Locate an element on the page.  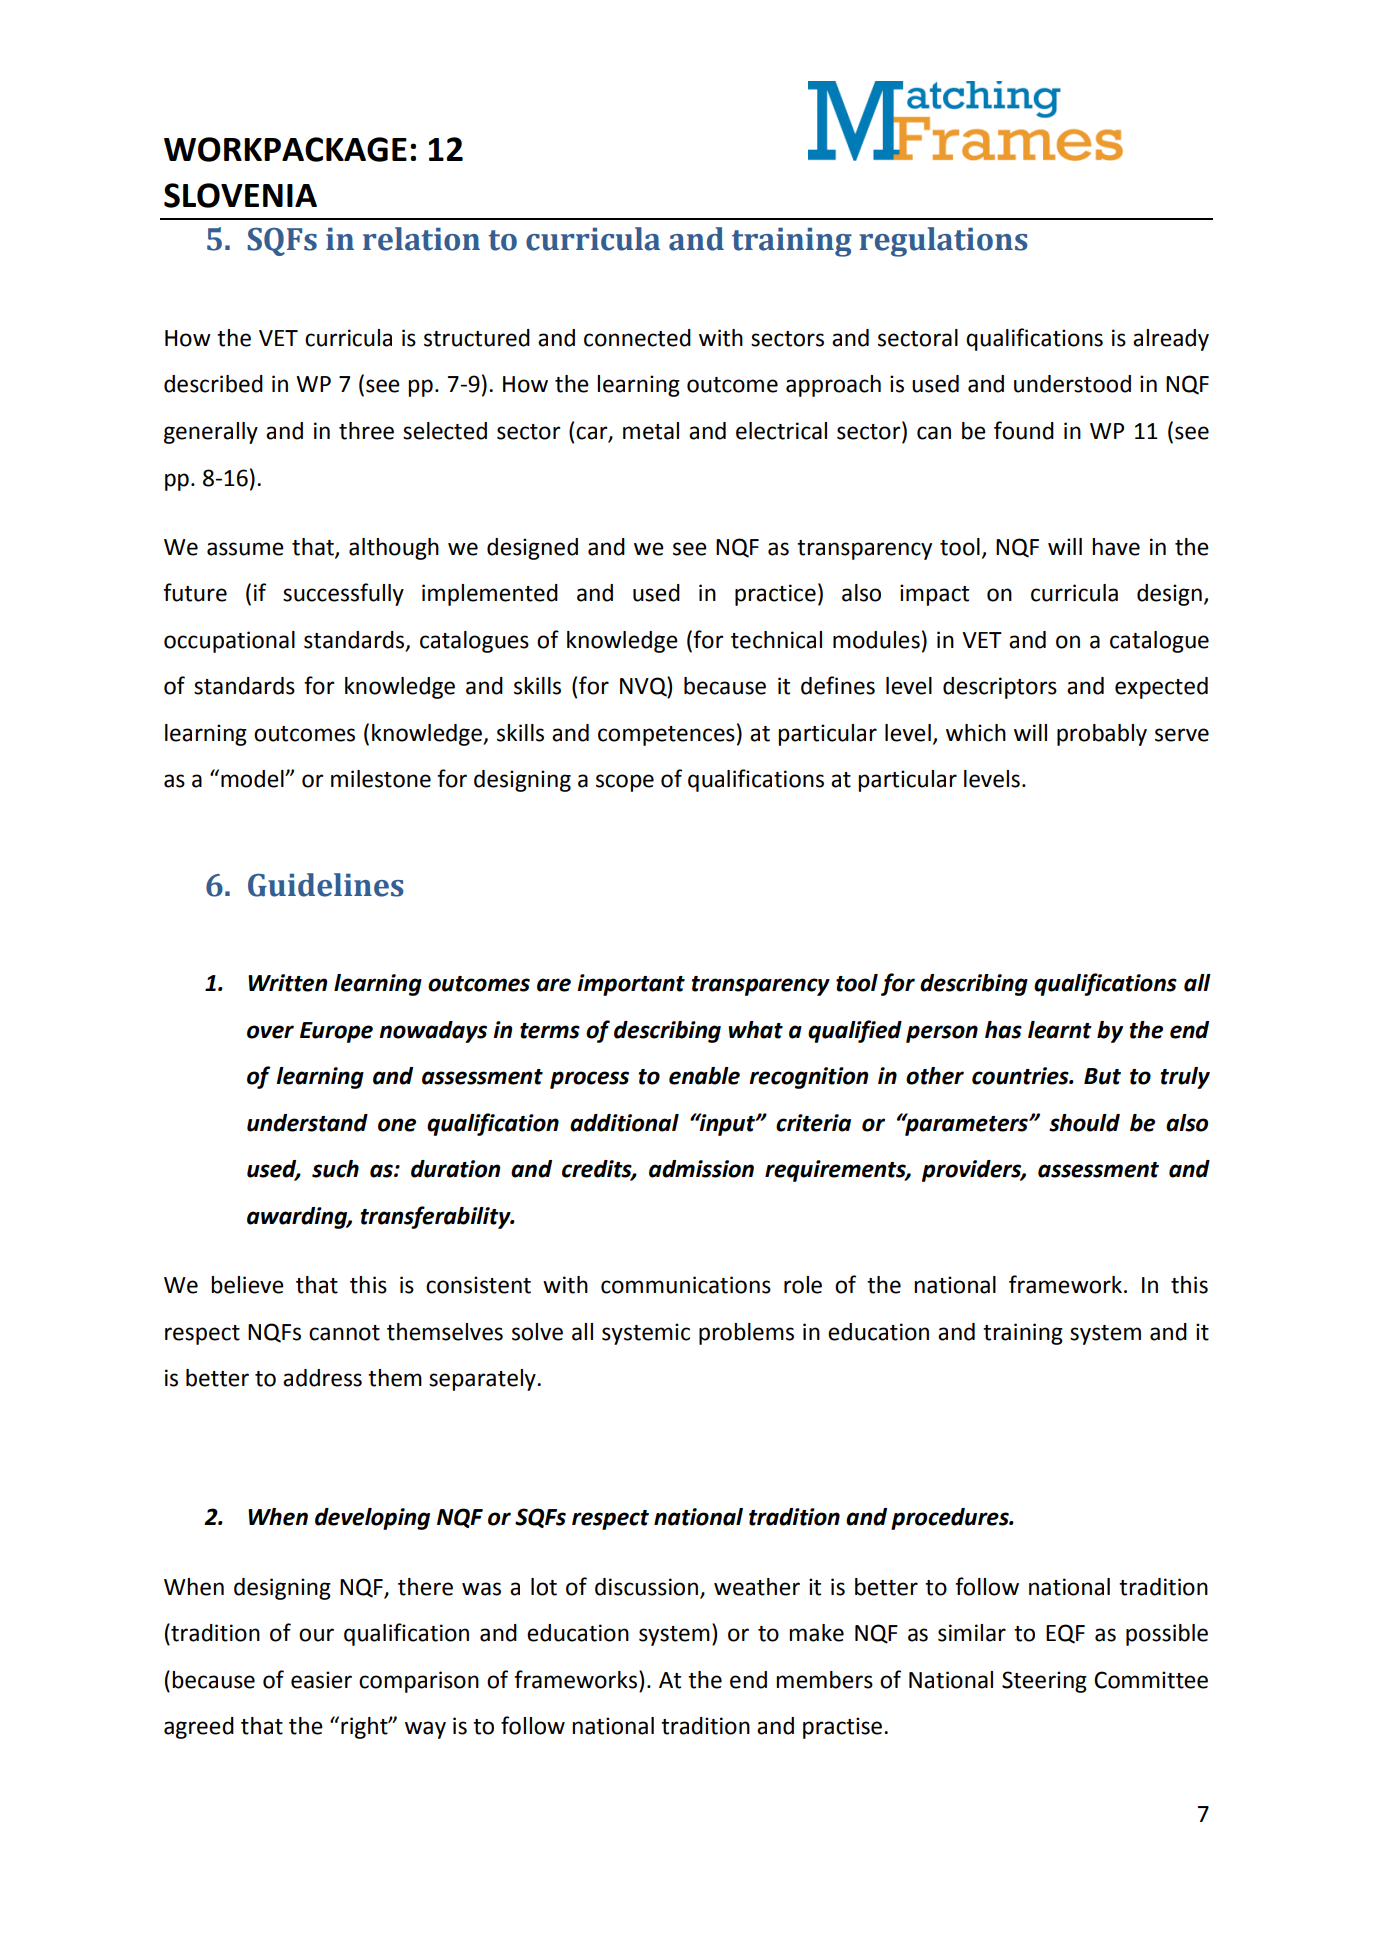
regulations is located at coordinates (943, 242).
